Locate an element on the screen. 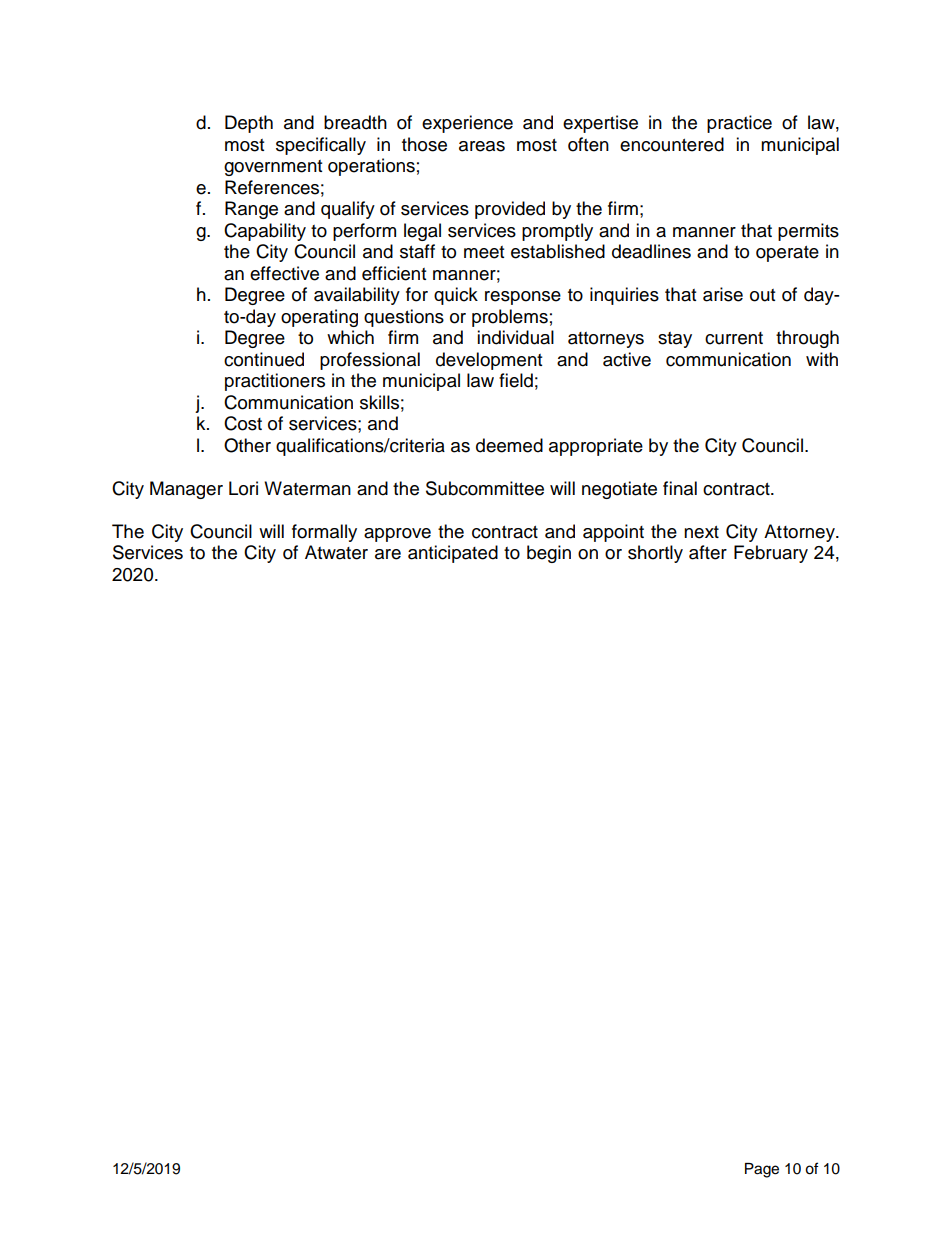  practice is located at coordinates (739, 124).
